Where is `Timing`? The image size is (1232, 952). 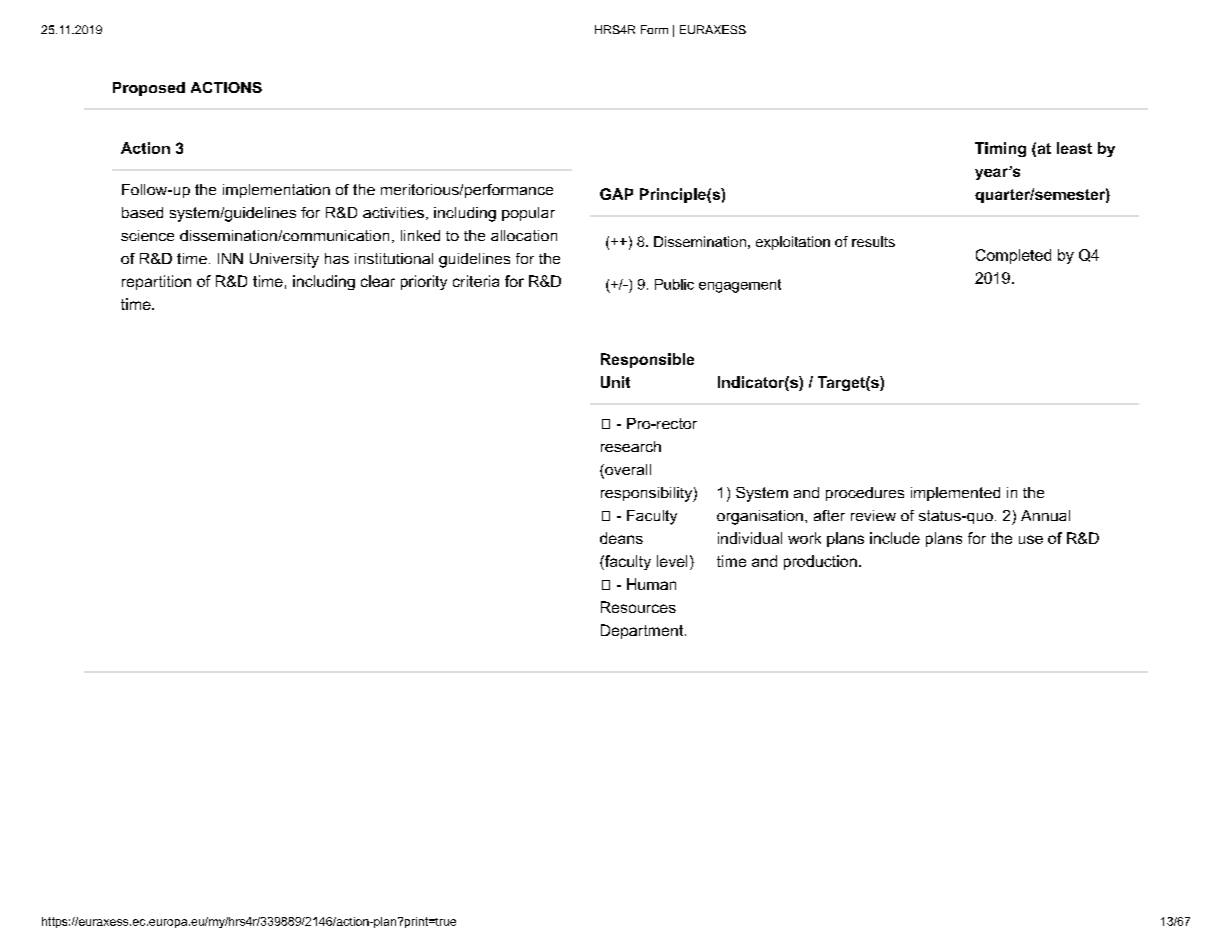 Timing is located at coordinates (1000, 149).
